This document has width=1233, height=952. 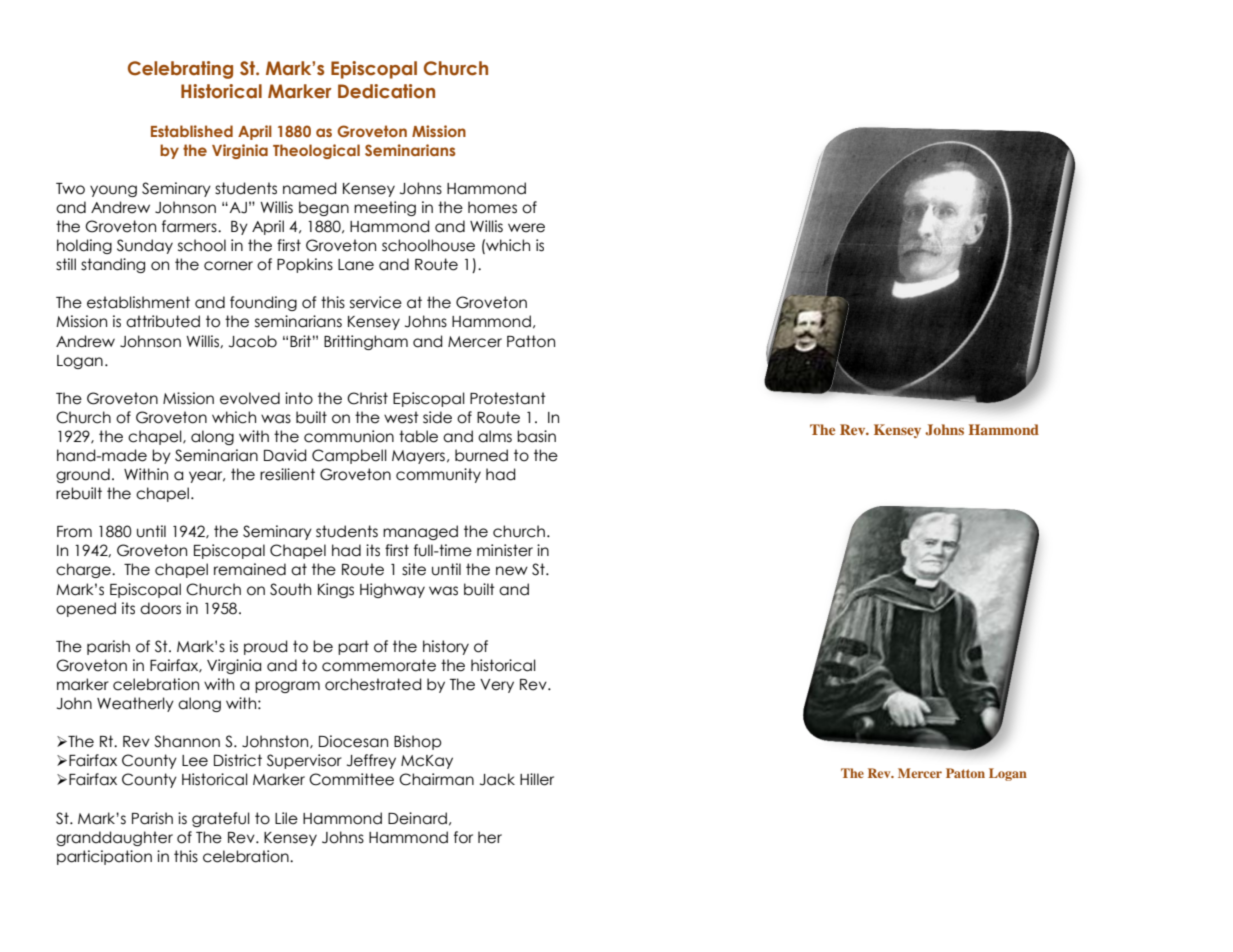 What do you see at coordinates (83, 475) in the document?
I see `ground` at bounding box center [83, 475].
